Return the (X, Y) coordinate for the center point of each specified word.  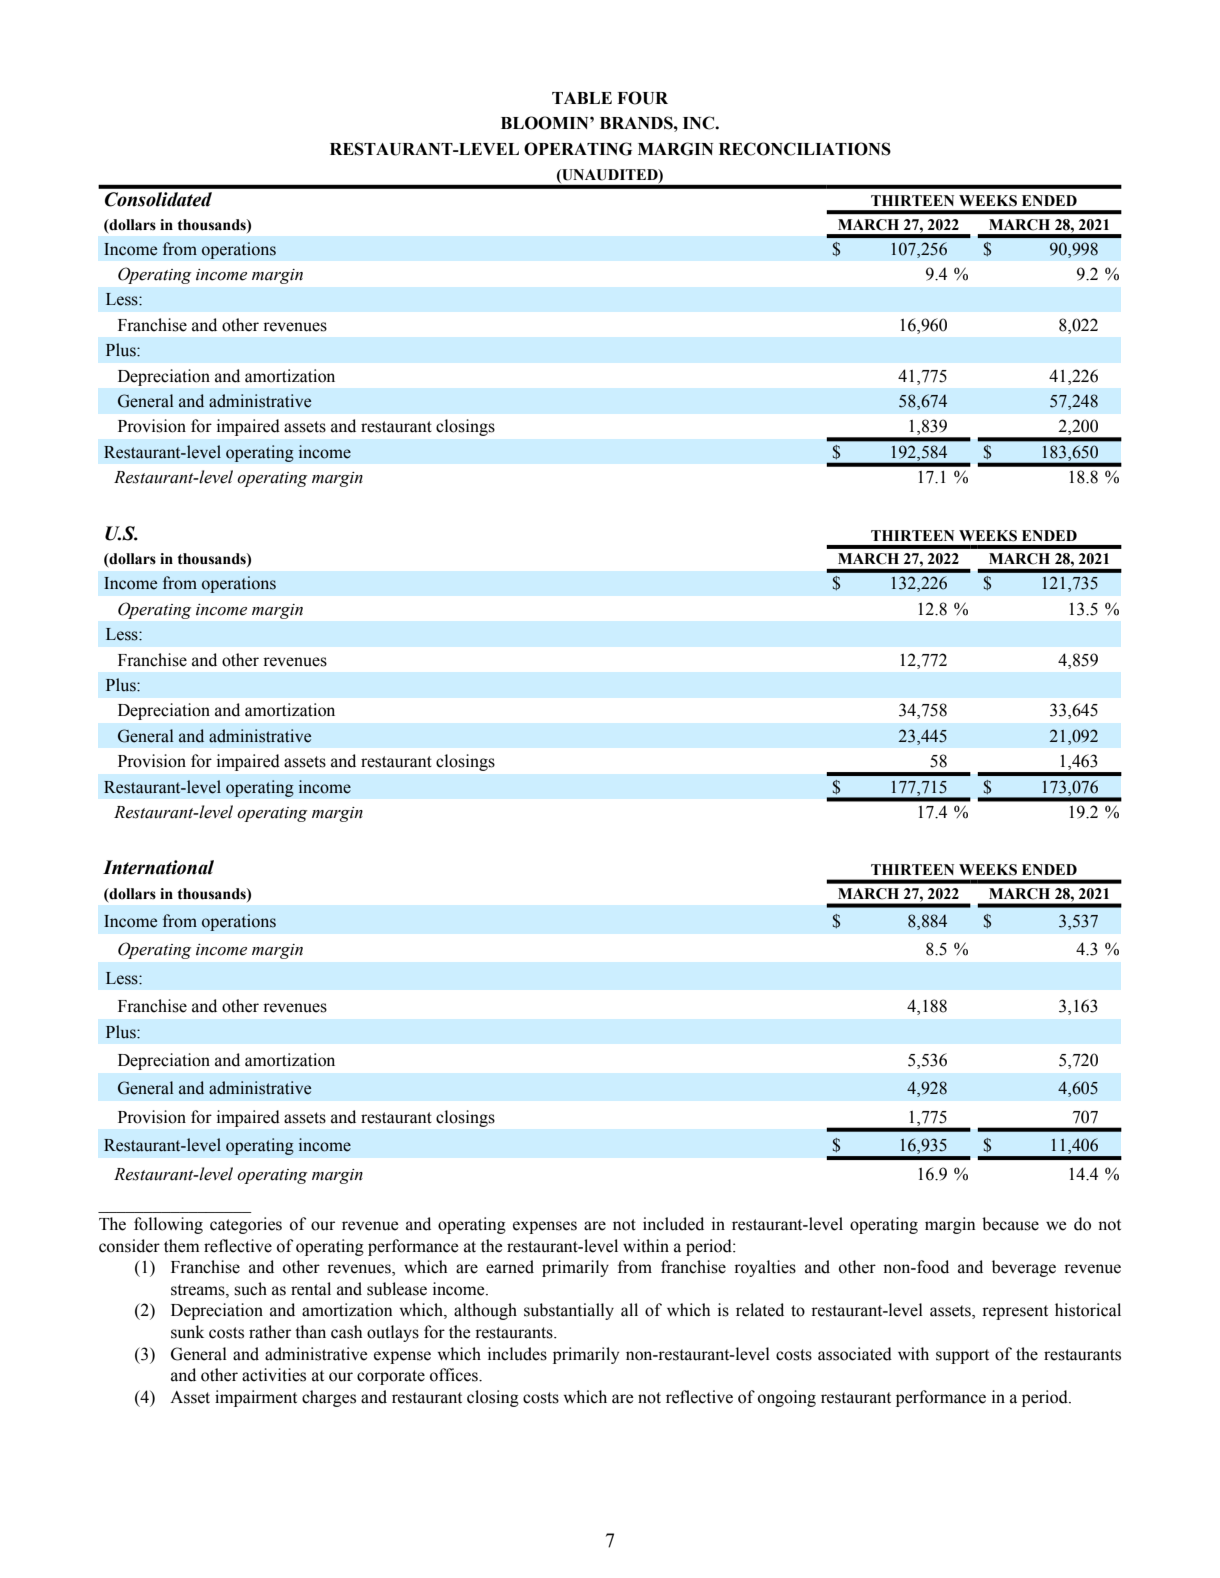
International (158, 867)
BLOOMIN (546, 123)
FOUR (642, 98)
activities (274, 1375)
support (962, 1356)
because (1010, 1224)
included (673, 1224)
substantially (569, 1311)
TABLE (582, 98)
